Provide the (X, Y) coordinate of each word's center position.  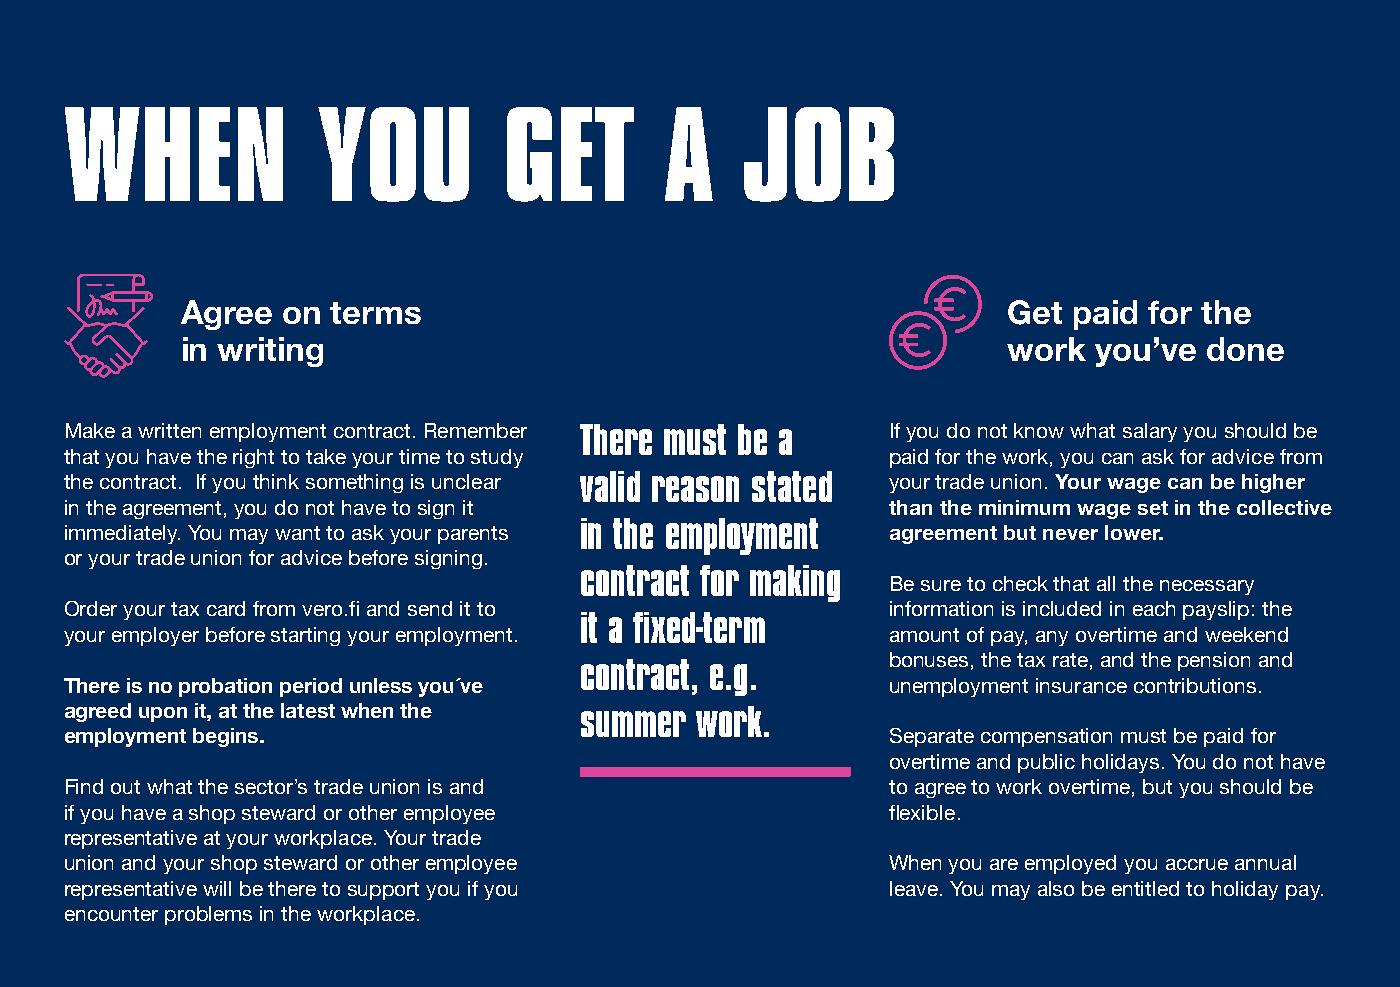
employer (155, 636)
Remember (476, 430)
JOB (819, 154)
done (1245, 349)
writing (270, 352)
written (169, 430)
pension (1214, 661)
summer (633, 724)
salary (1150, 432)
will (217, 888)
